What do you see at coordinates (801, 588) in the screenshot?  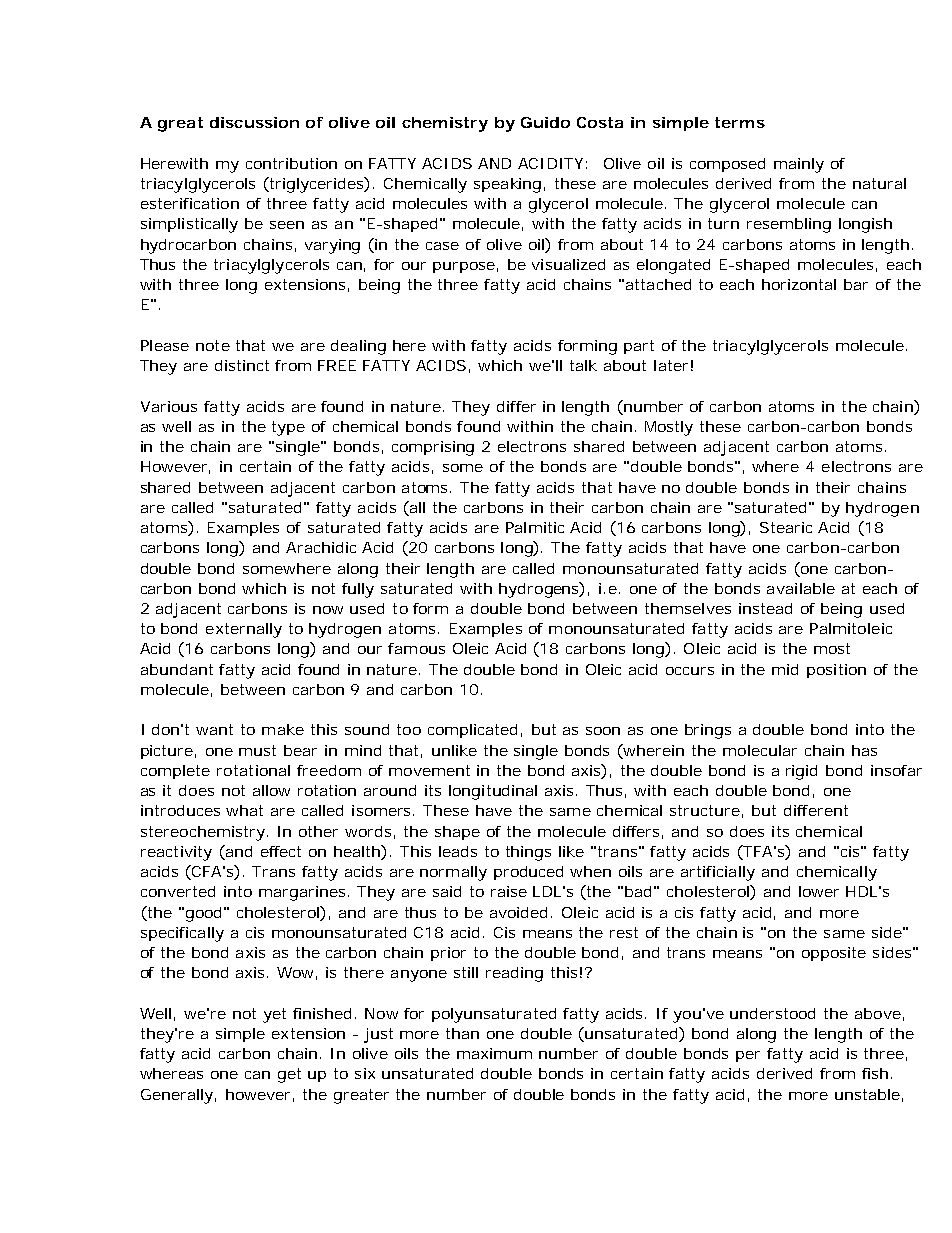 I see `available` at bounding box center [801, 588].
